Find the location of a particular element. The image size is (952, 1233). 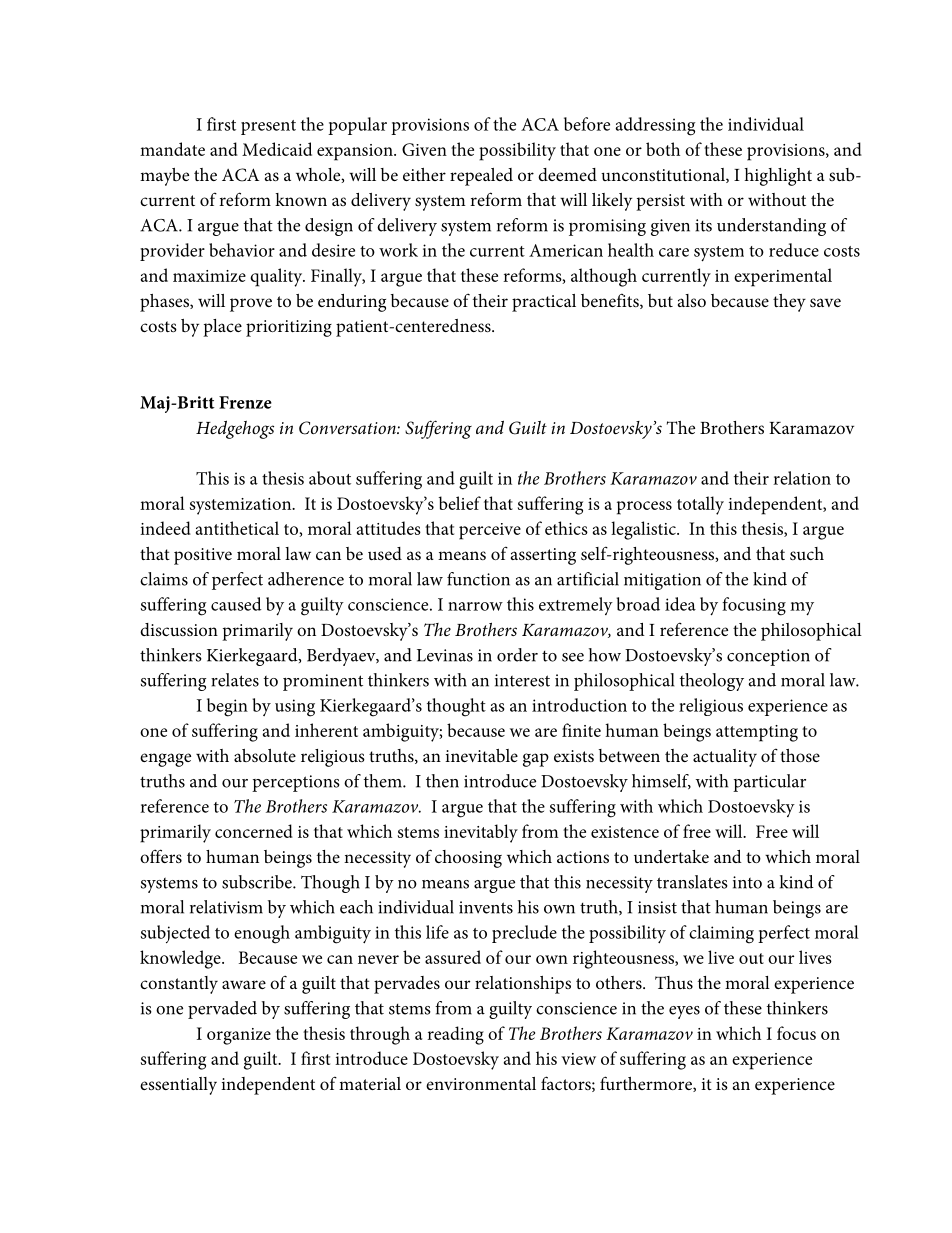

highlight is located at coordinates (778, 177).
